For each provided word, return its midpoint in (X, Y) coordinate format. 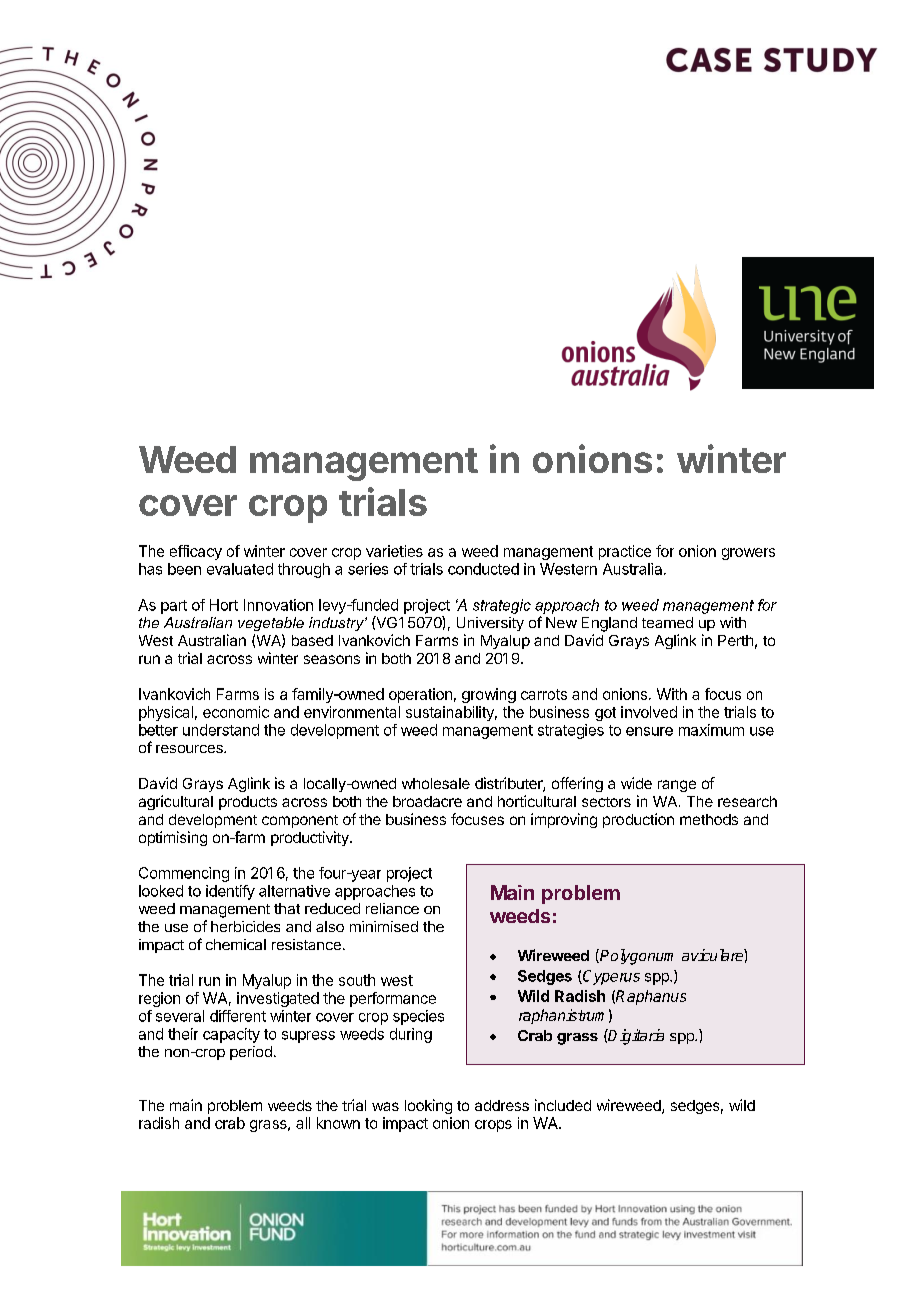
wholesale (436, 783)
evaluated (240, 569)
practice (625, 552)
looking (428, 1106)
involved (649, 712)
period (251, 1053)
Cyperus (610, 977)
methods (709, 819)
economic (236, 712)
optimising (173, 838)
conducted (483, 569)
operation (420, 695)
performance (393, 999)
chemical (236, 944)
